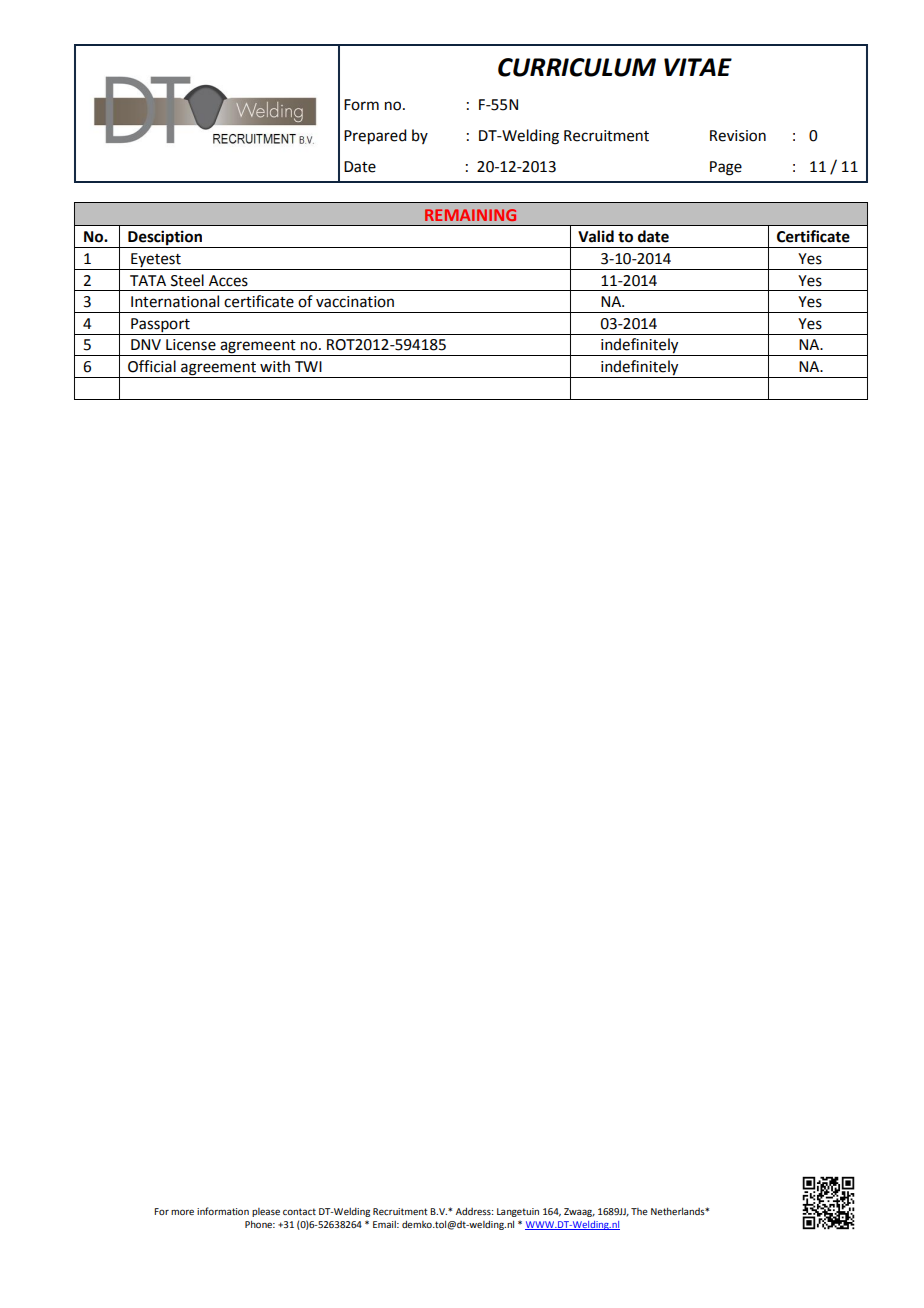 The height and width of the screenshot is (1308, 924). Describe the element at coordinates (266, 1212) in the screenshot. I see `please` at that location.
